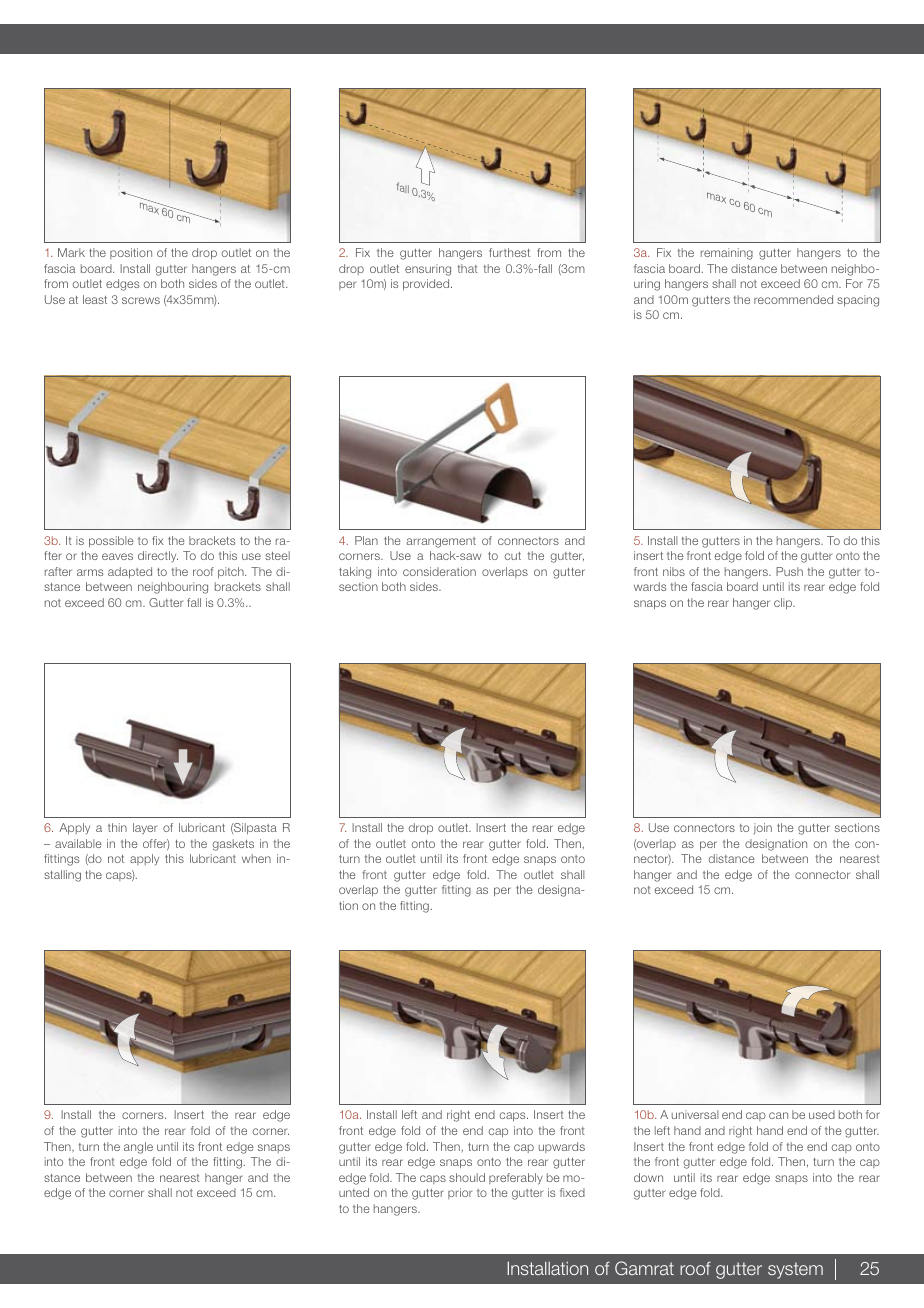 The width and height of the screenshot is (924, 1308). What do you see at coordinates (822, 1114) in the screenshot?
I see `used` at bounding box center [822, 1114].
